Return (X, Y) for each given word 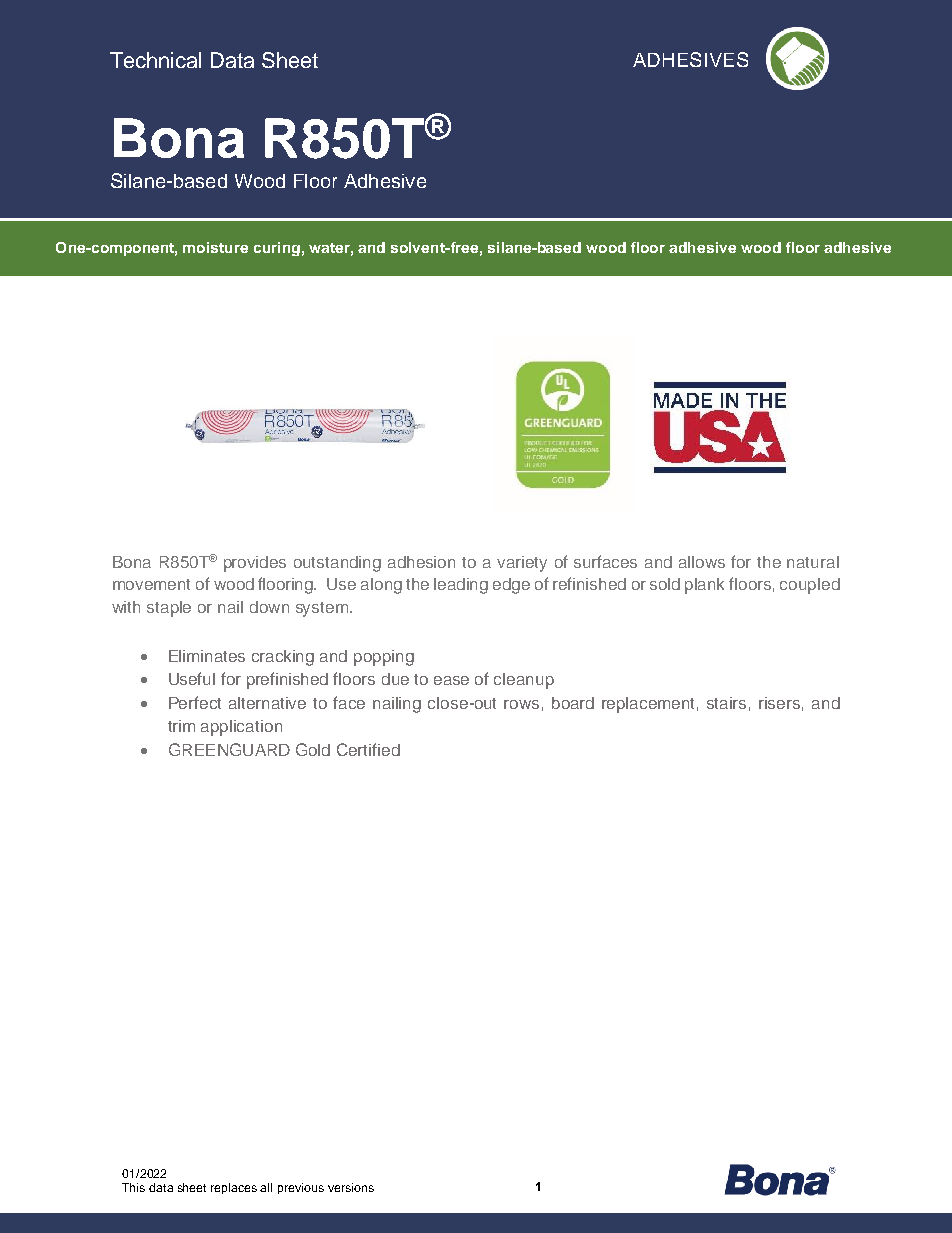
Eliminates (207, 656)
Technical (155, 60)
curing (277, 249)
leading (461, 586)
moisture (215, 247)
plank (704, 586)
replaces (234, 1188)
